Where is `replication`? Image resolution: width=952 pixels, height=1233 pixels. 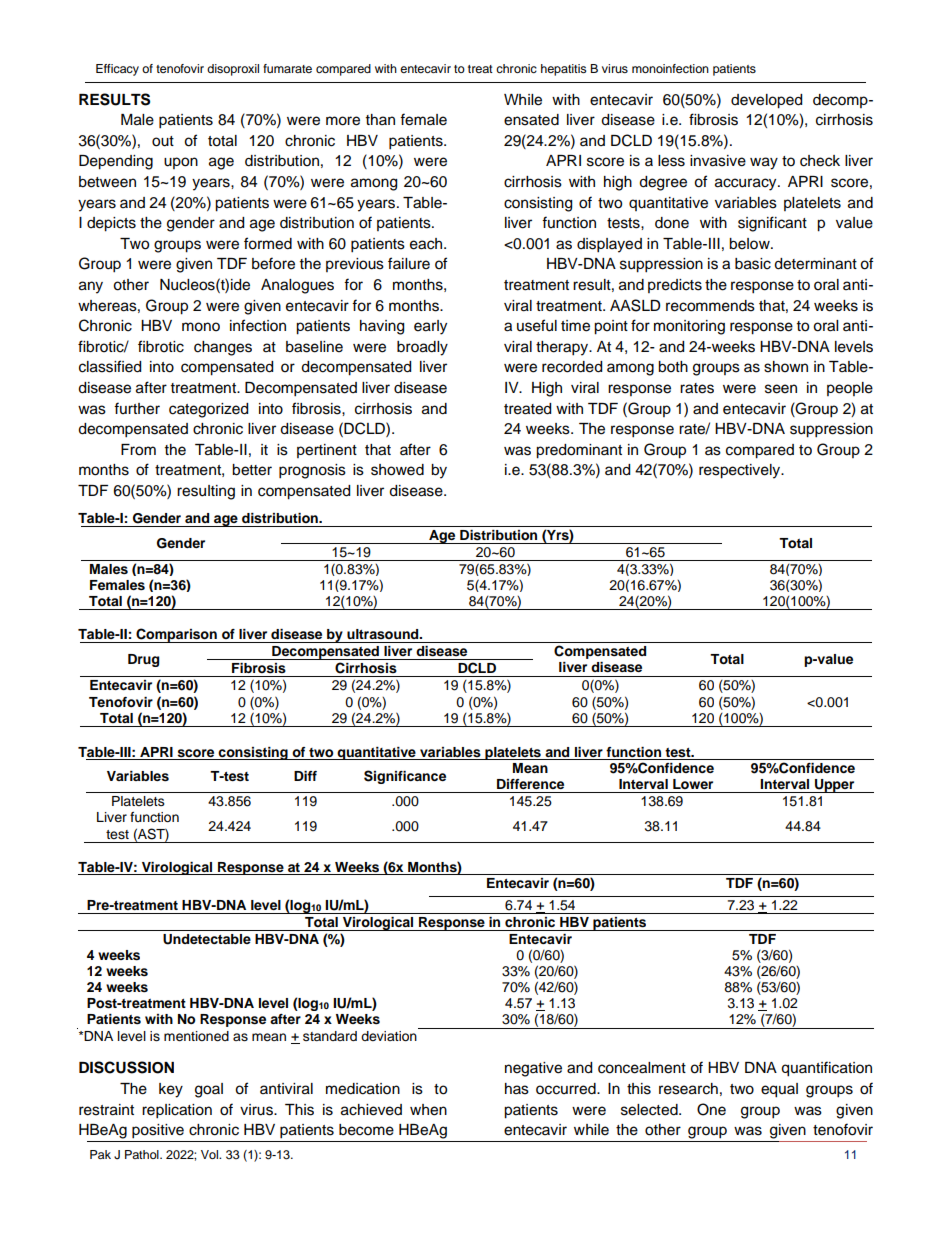
replication is located at coordinates (177, 1111).
